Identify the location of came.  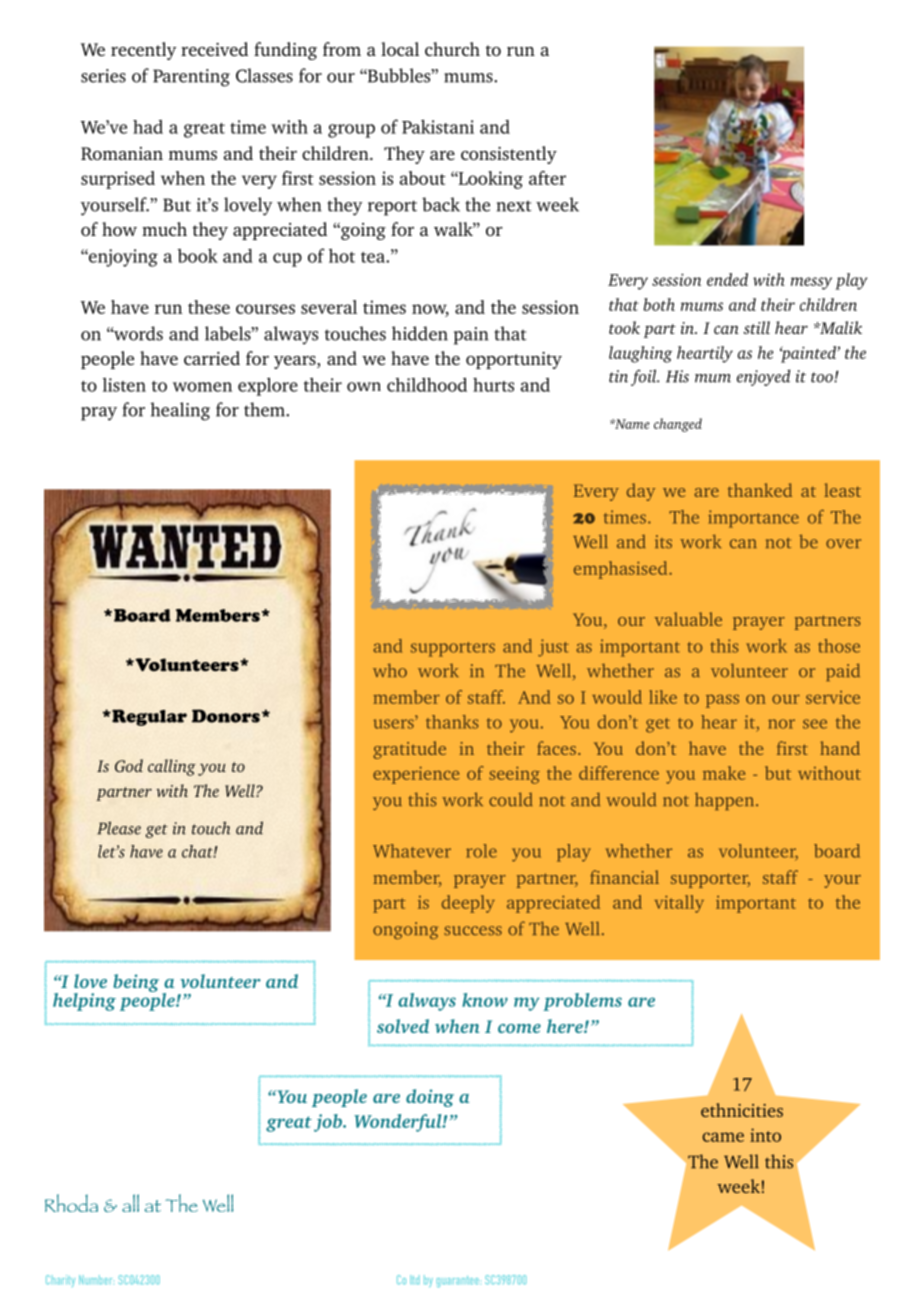
(723, 1137).
